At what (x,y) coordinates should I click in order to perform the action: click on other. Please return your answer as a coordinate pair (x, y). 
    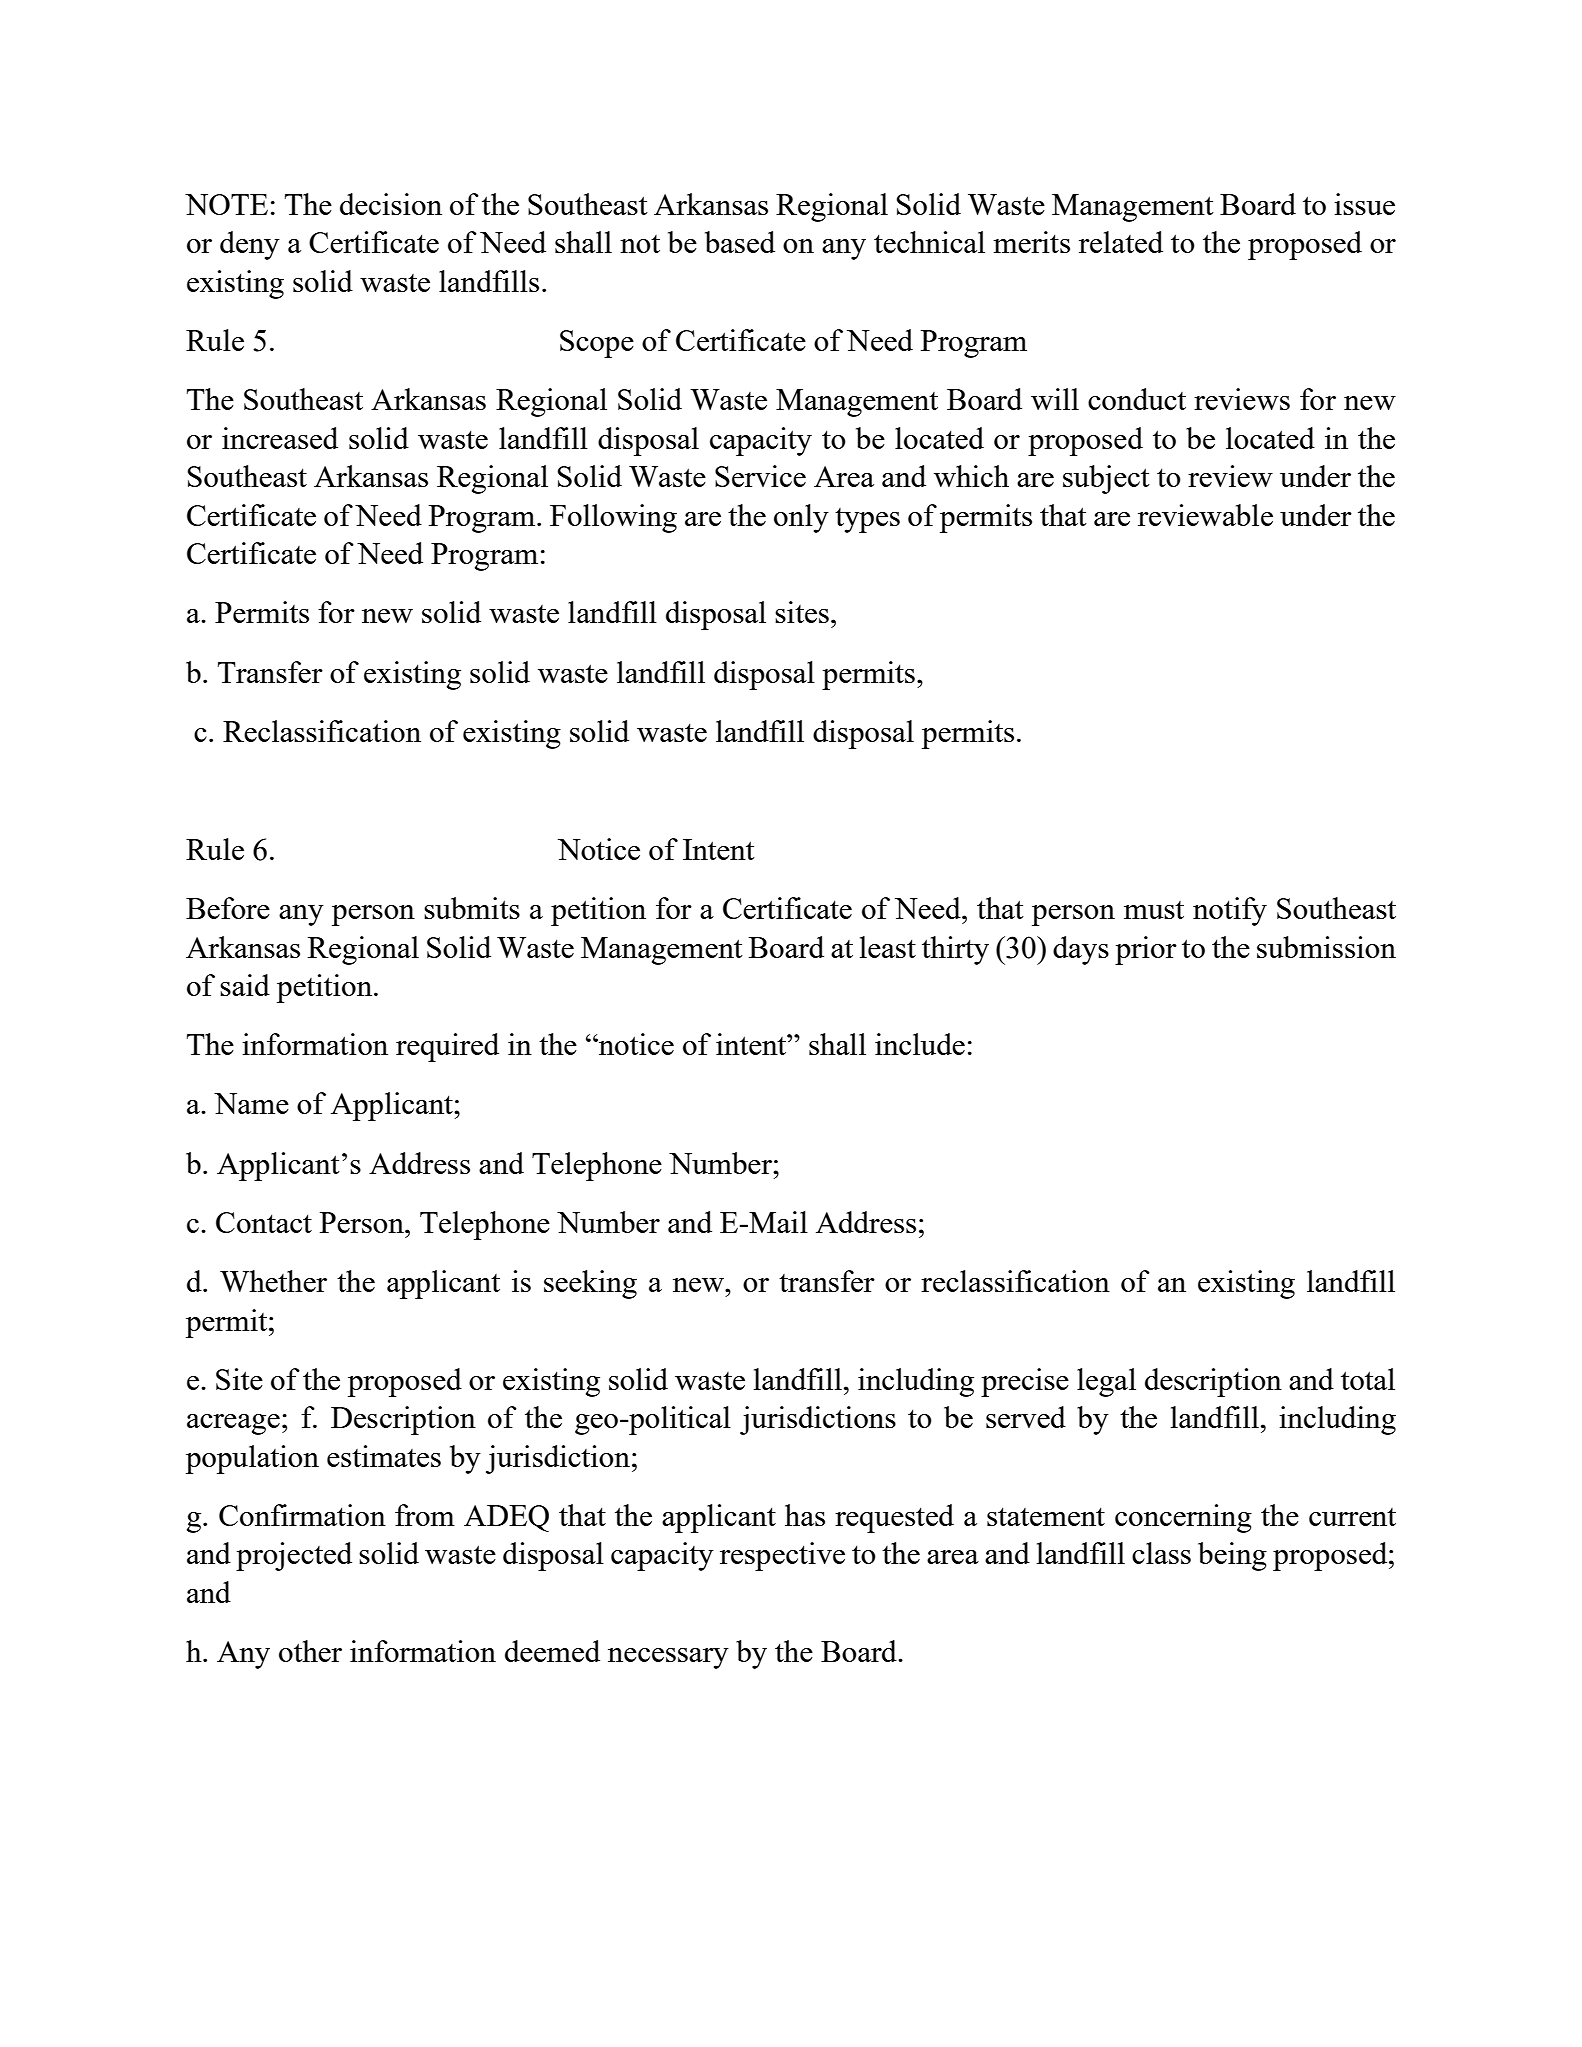
    Looking at the image, I should click on (310, 1651).
